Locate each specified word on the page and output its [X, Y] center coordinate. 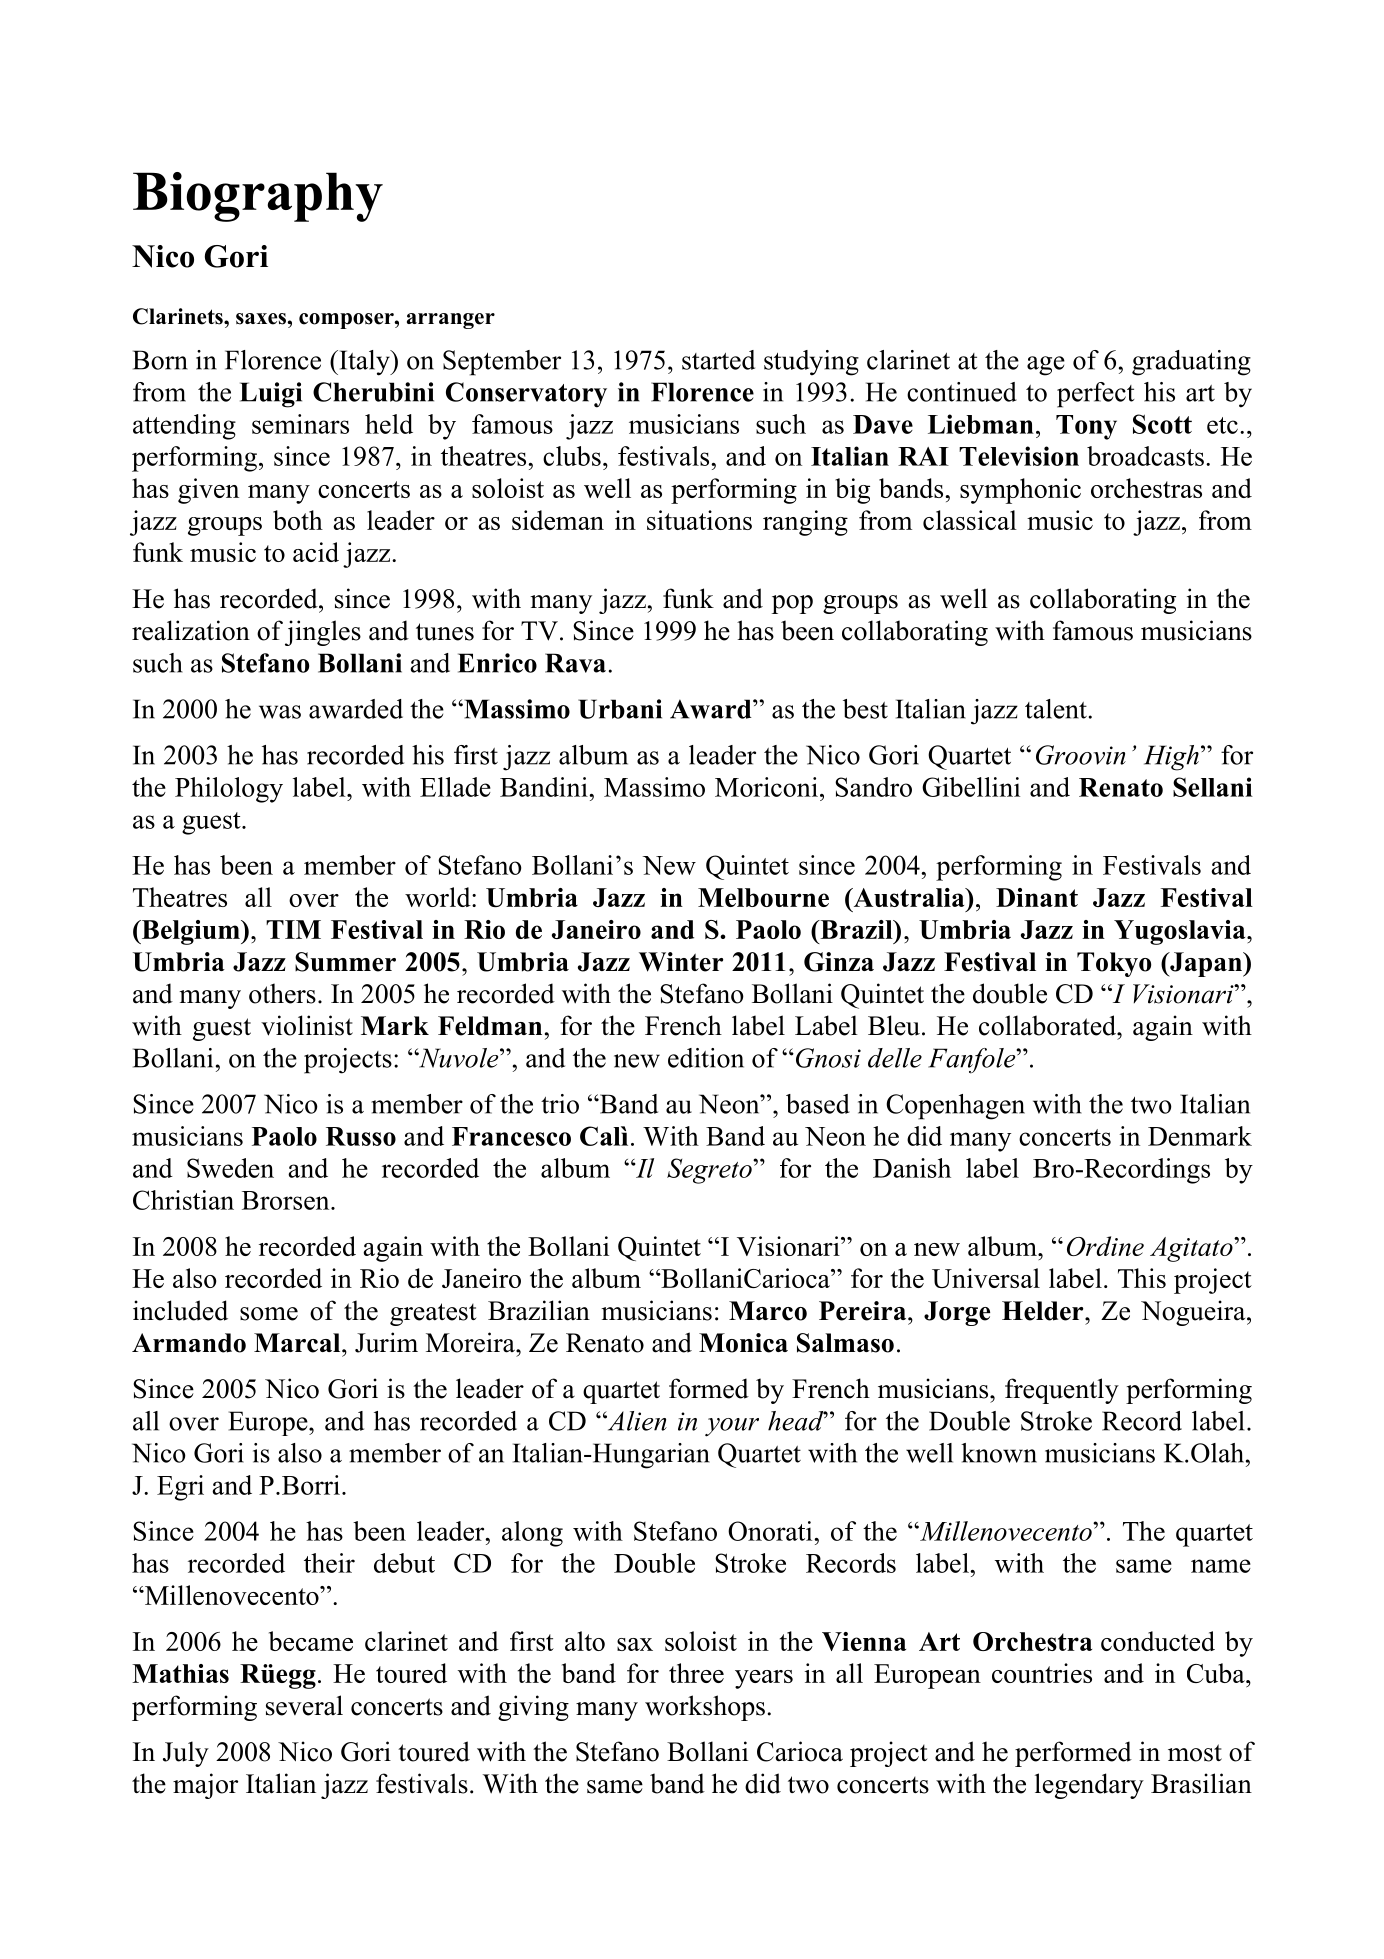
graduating [1191, 363]
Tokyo [1114, 964]
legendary [1089, 1786]
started [718, 360]
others [282, 993]
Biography [258, 197]
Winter [681, 962]
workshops [705, 1708]
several [304, 1705]
